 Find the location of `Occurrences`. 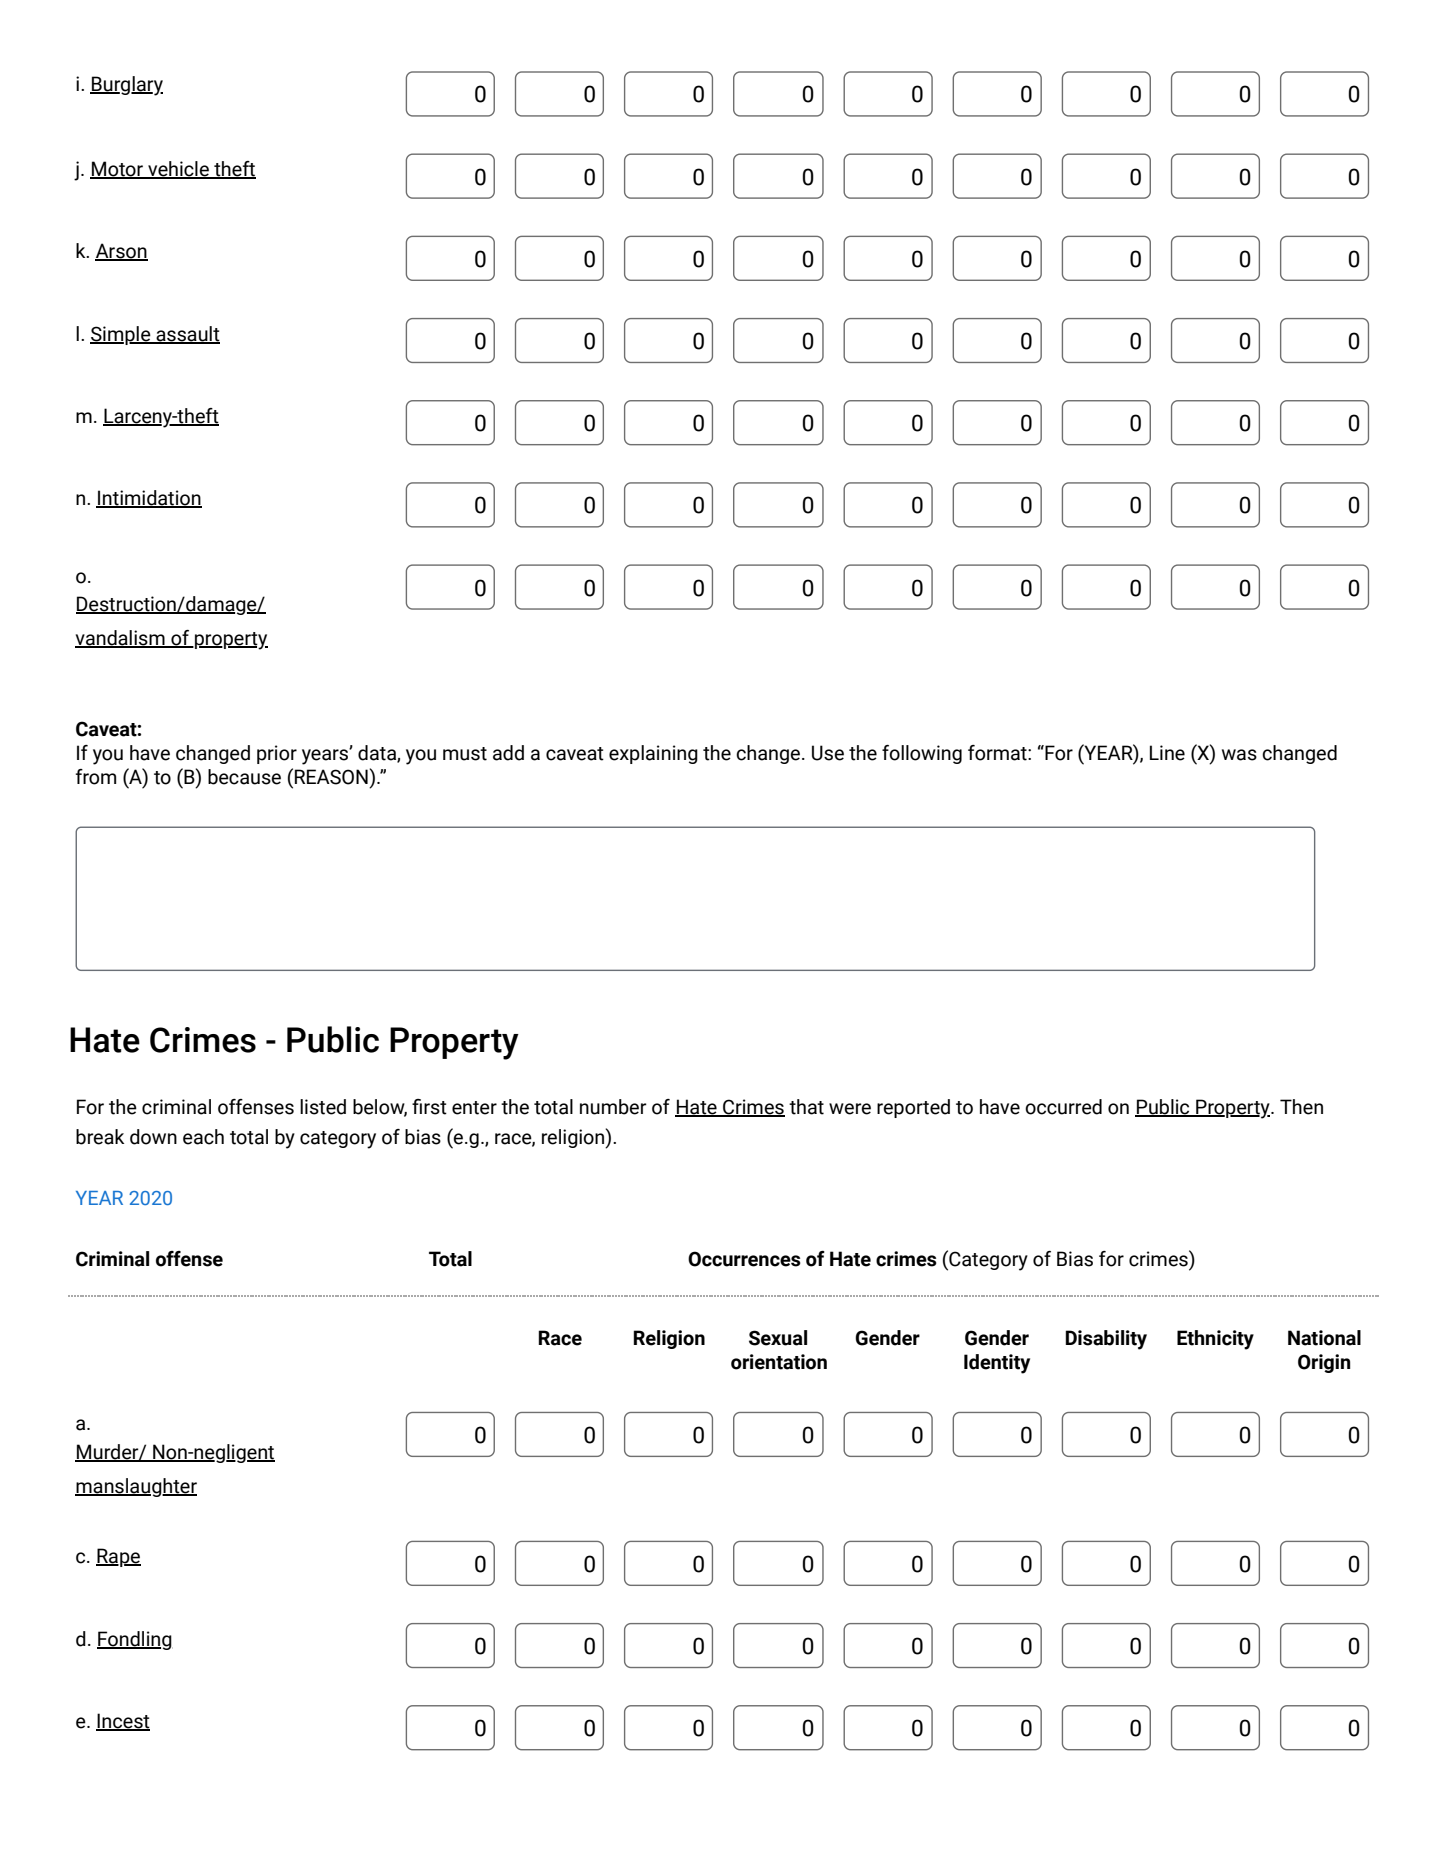

Occurrences is located at coordinates (744, 1259).
